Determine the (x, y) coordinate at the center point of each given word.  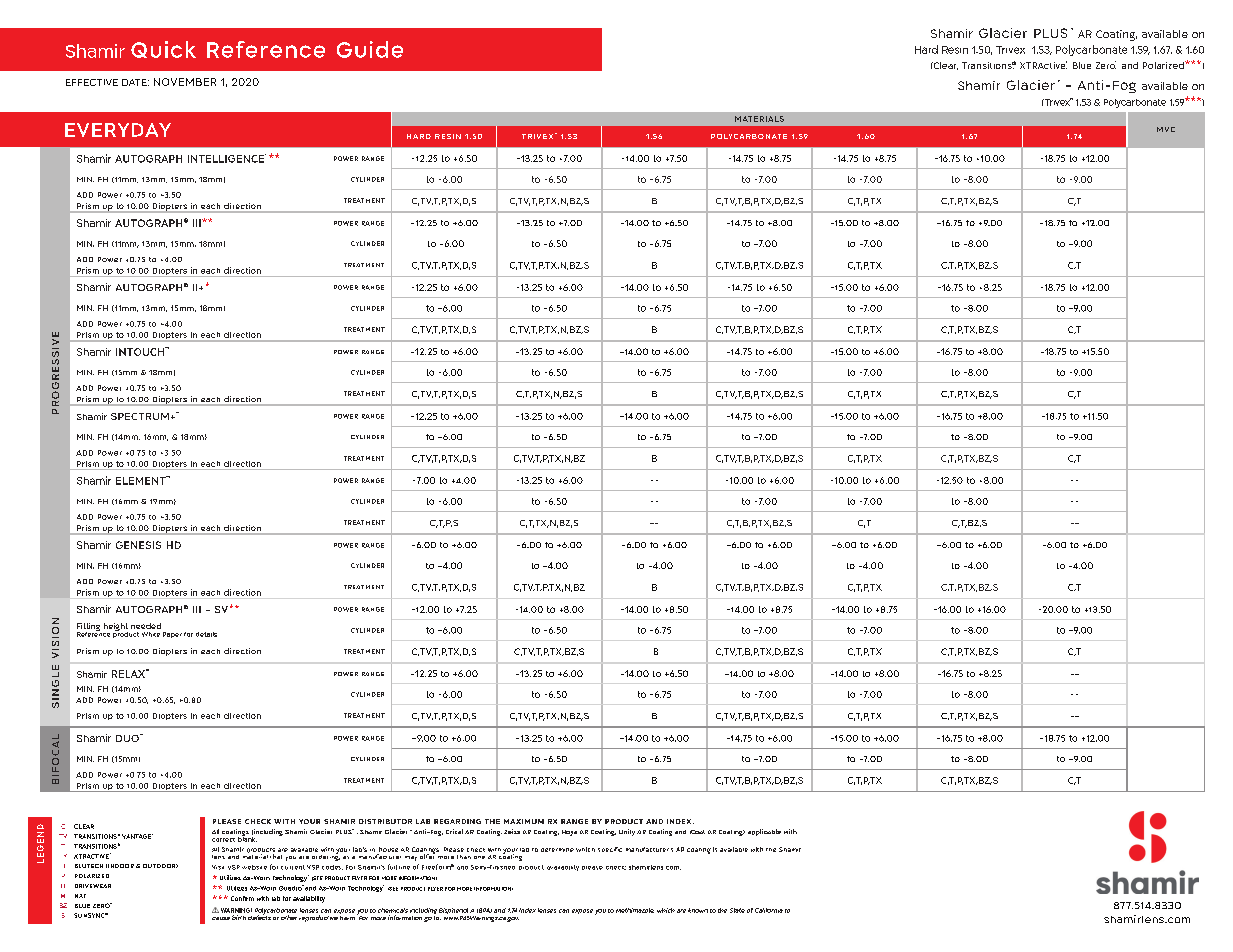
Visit (218, 867)
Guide (370, 49)
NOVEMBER (185, 82)
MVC (1166, 129)
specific (610, 849)
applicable (764, 832)
